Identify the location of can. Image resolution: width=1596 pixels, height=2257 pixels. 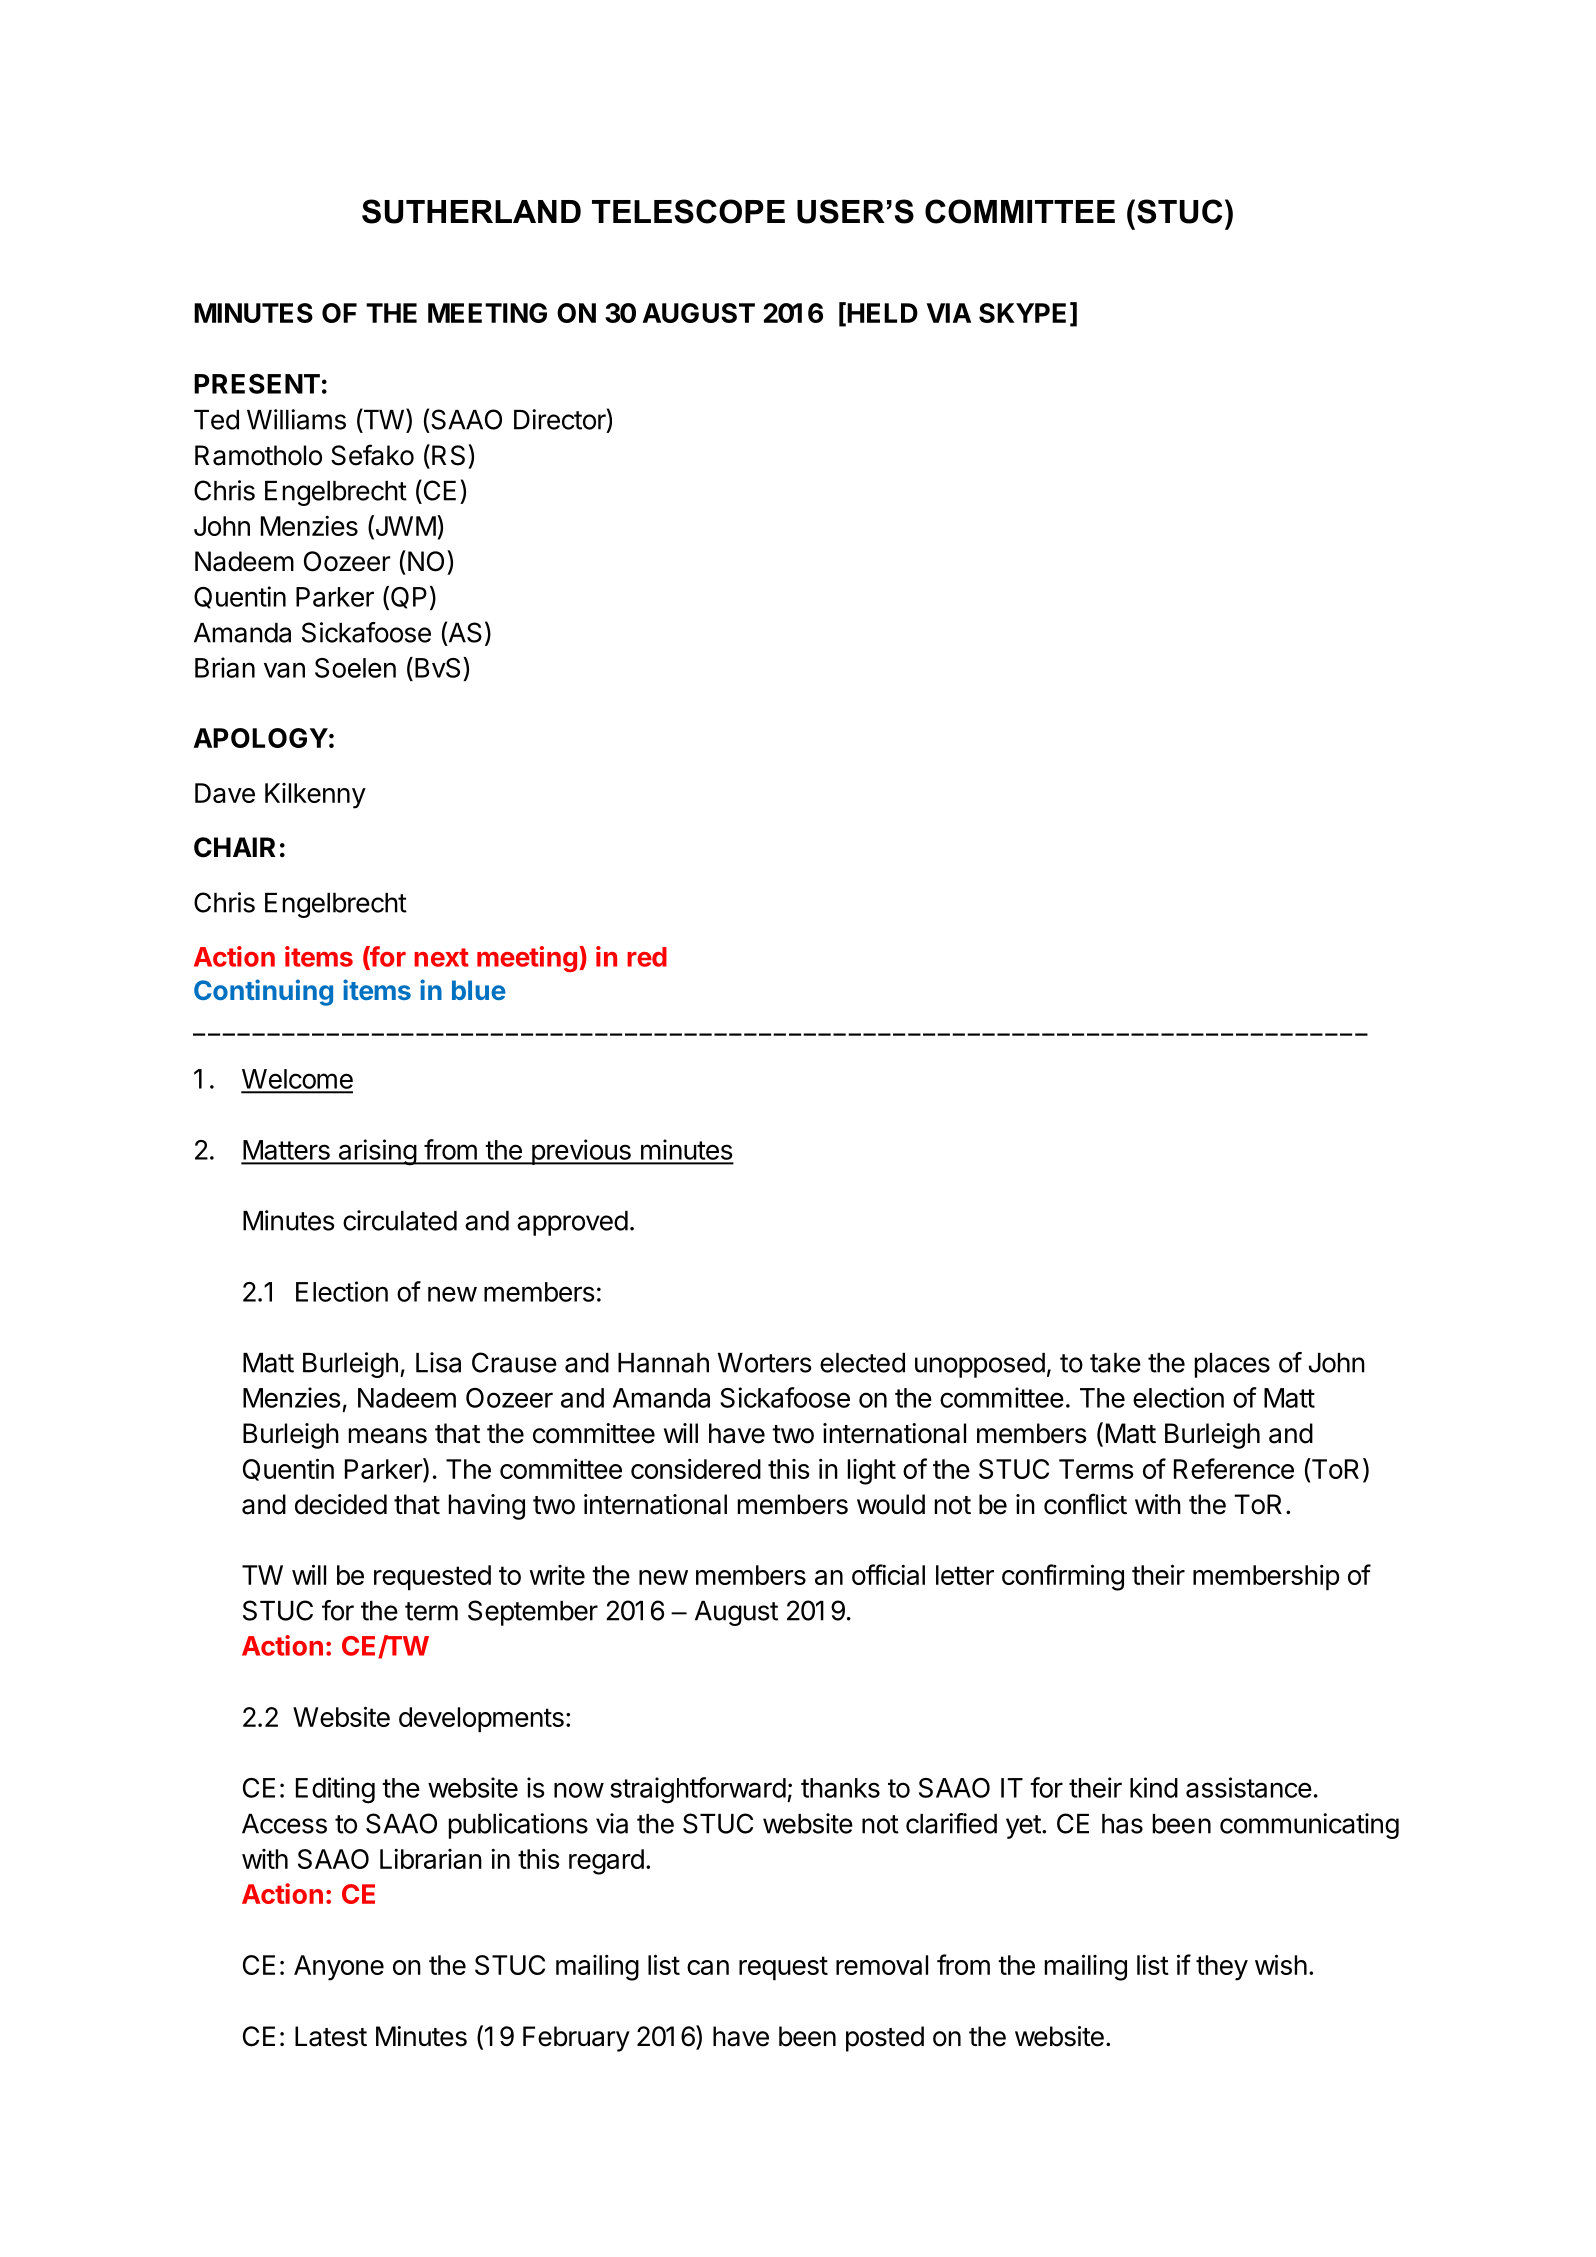
(708, 1967).
